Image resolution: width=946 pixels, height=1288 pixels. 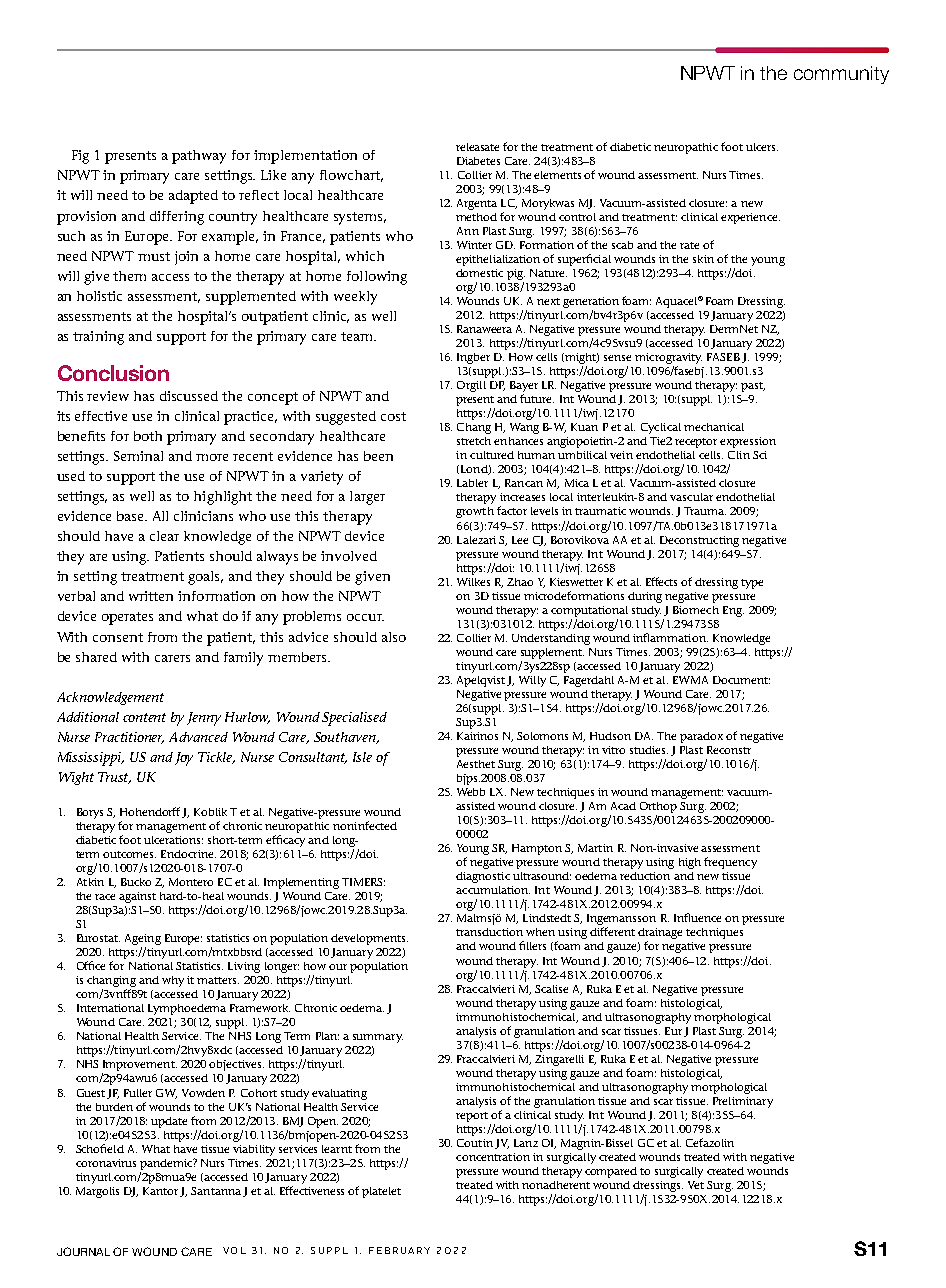 What do you see at coordinates (753, 387) in the screenshot?
I see `past` at bounding box center [753, 387].
